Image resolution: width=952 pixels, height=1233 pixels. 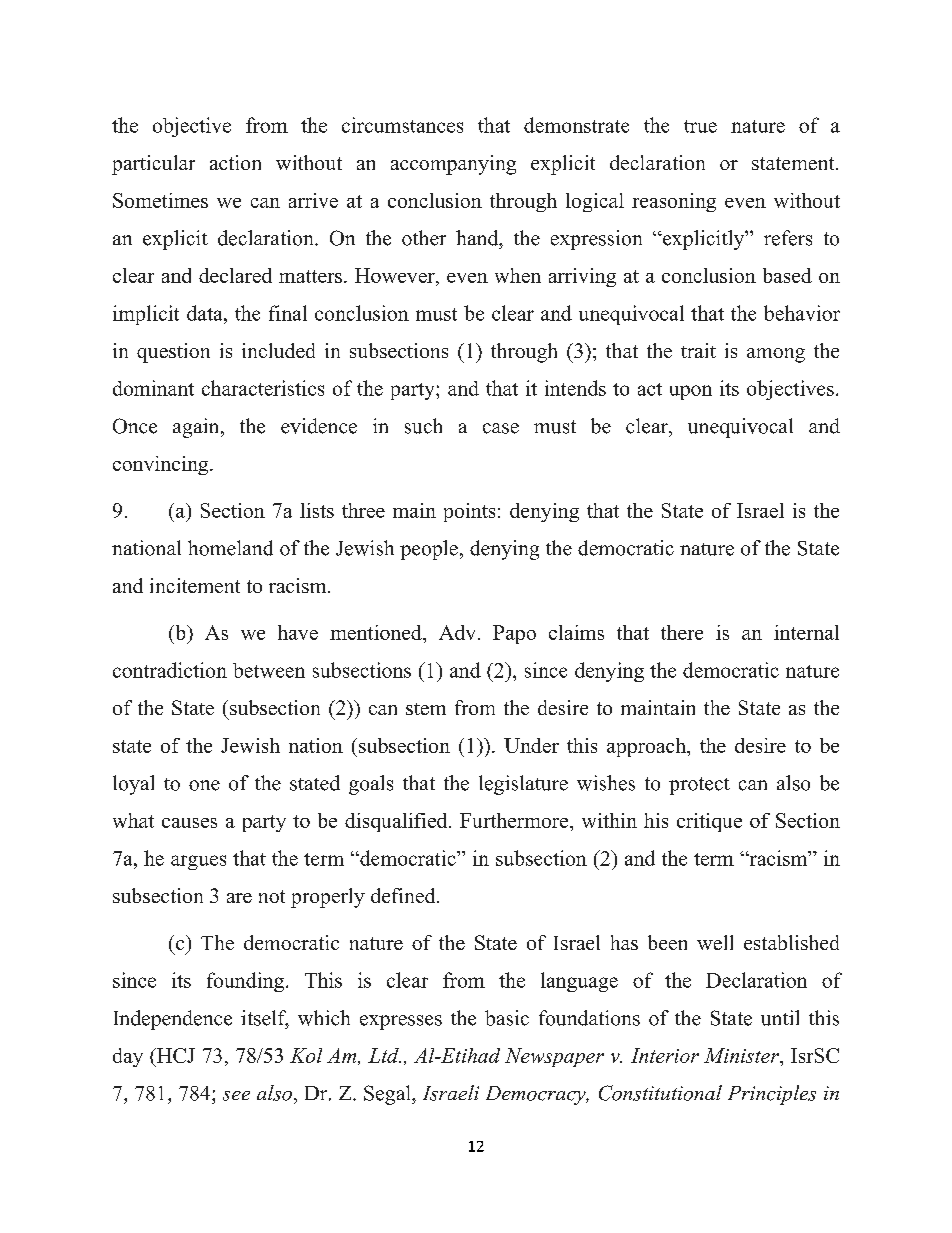 I want to click on convincing, so click(x=162, y=465).
